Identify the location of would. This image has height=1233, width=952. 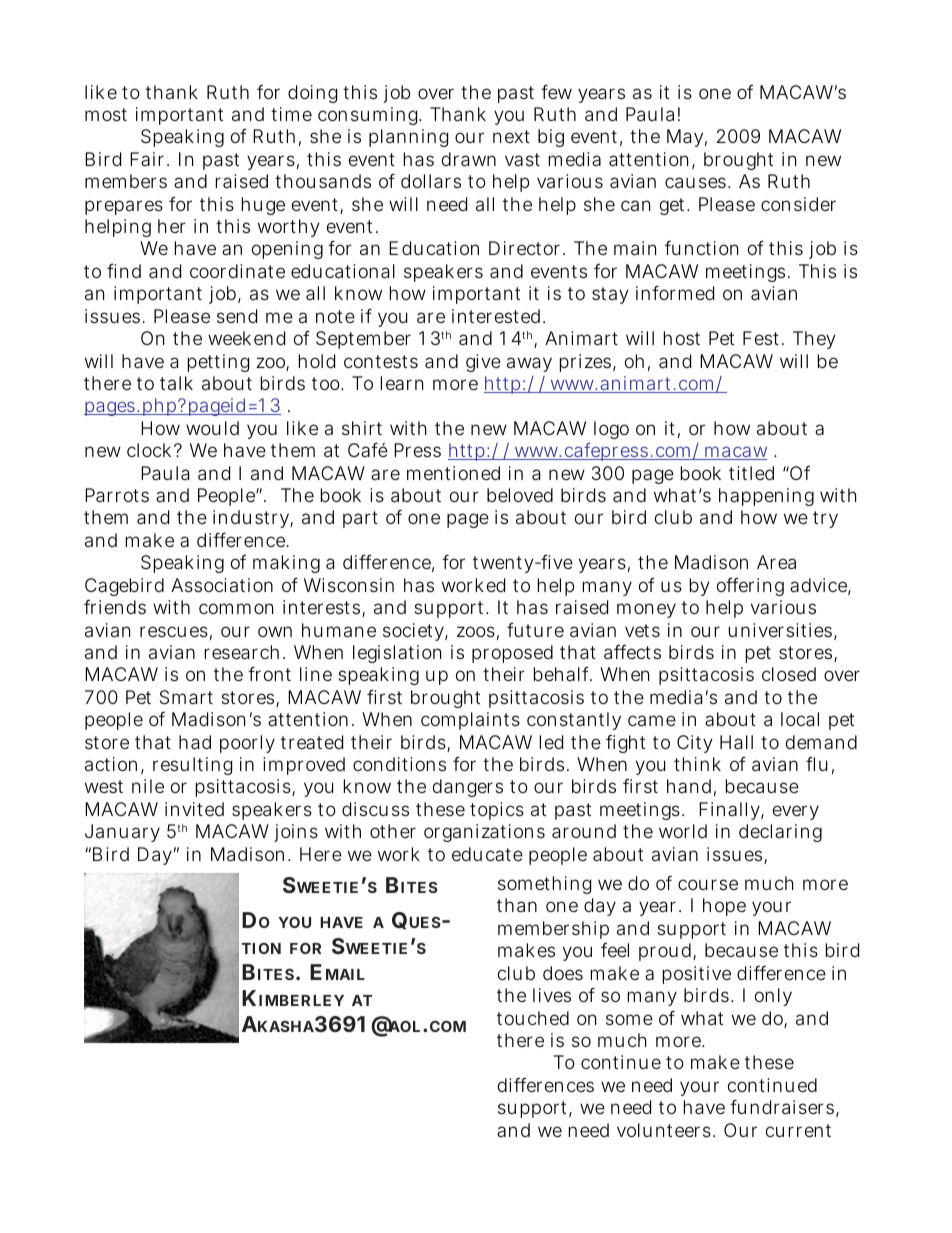
(212, 428).
